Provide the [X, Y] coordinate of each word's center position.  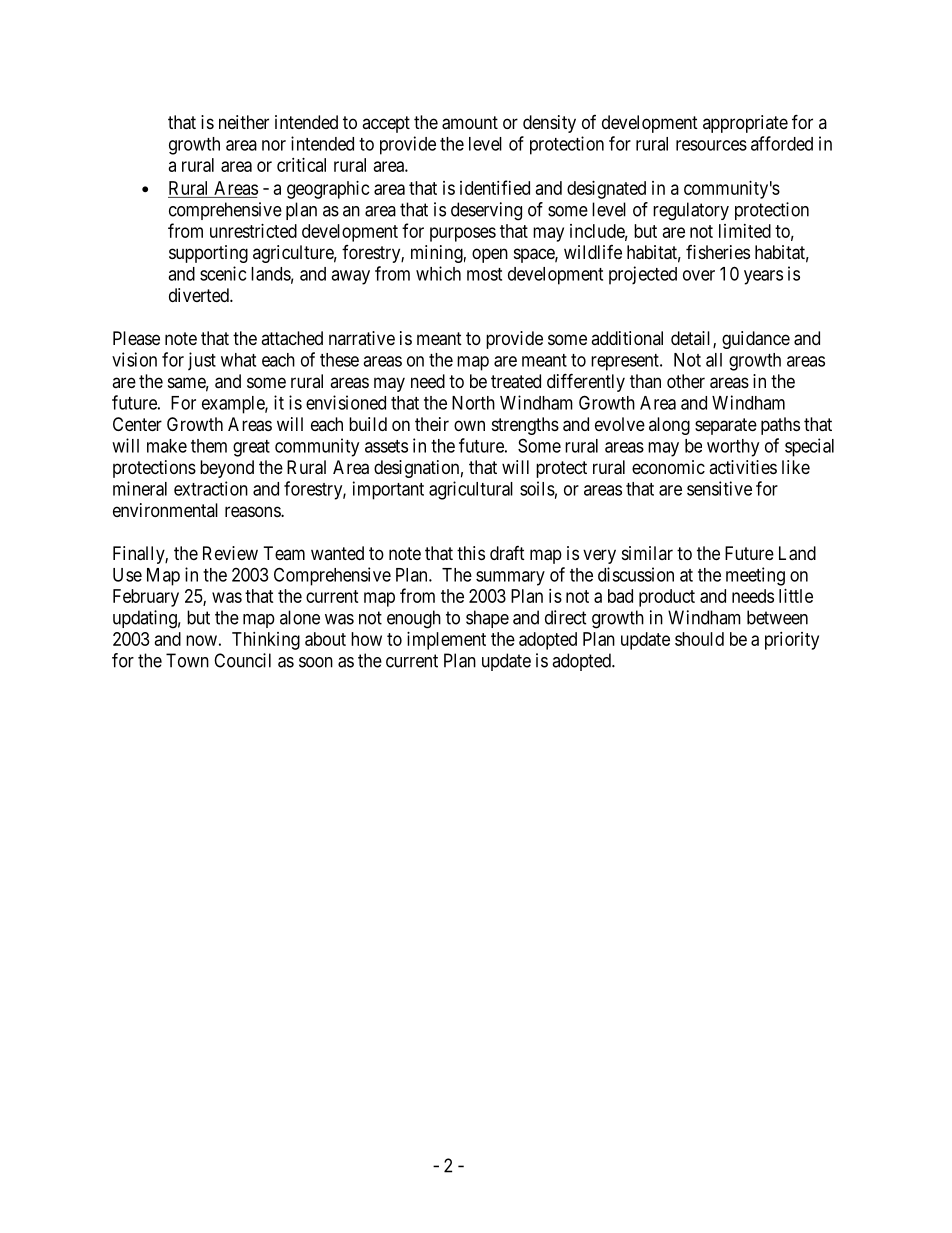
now [201, 640]
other [686, 381]
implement [446, 641]
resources [711, 145]
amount [470, 123]
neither [244, 122]
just [202, 361]
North [473, 403]
